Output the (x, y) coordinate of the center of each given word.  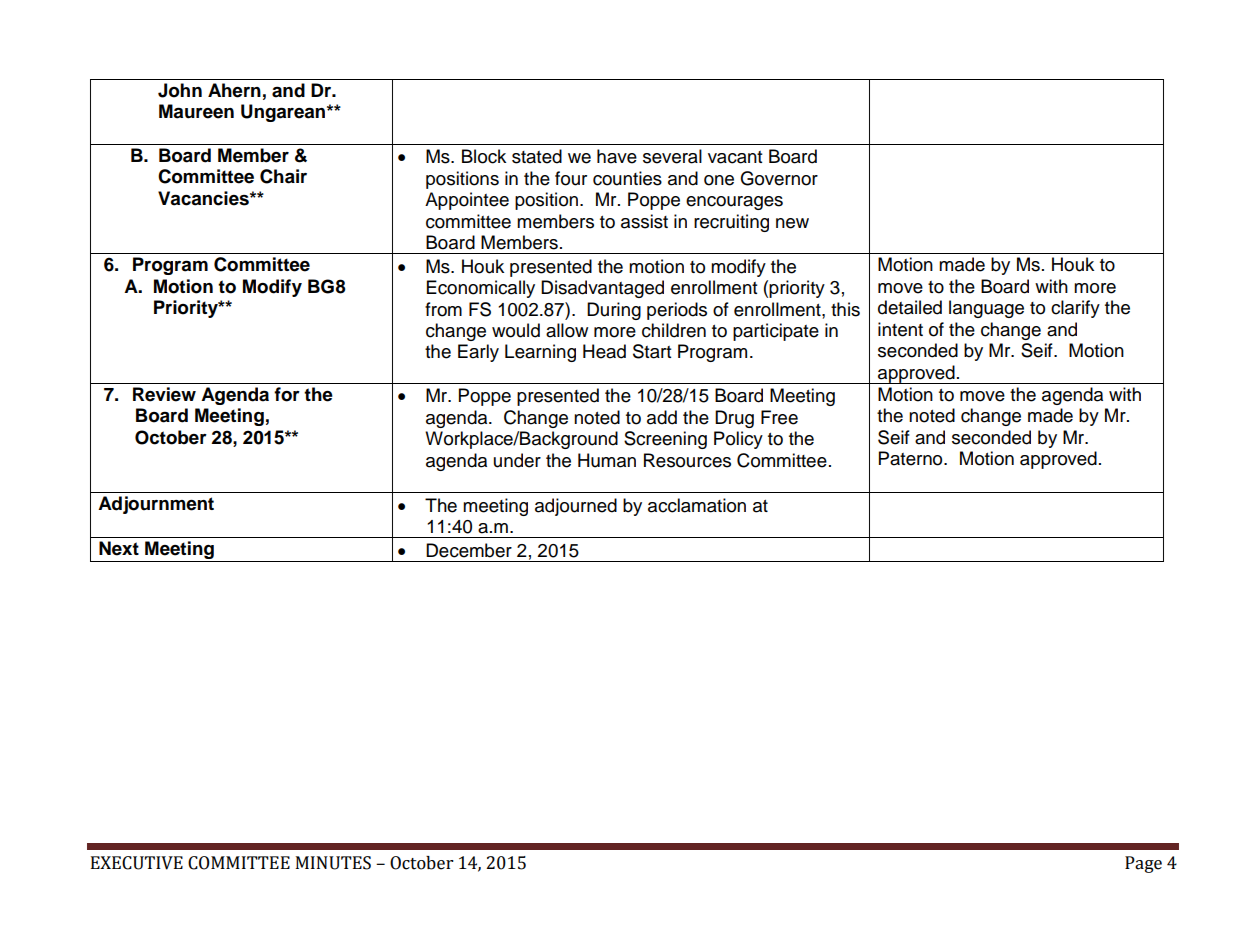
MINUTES (333, 863)
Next (119, 548)
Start (652, 351)
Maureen (196, 111)
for (287, 394)
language (986, 309)
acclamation (697, 505)
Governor (779, 178)
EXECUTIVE (137, 863)
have (617, 156)
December (469, 550)
